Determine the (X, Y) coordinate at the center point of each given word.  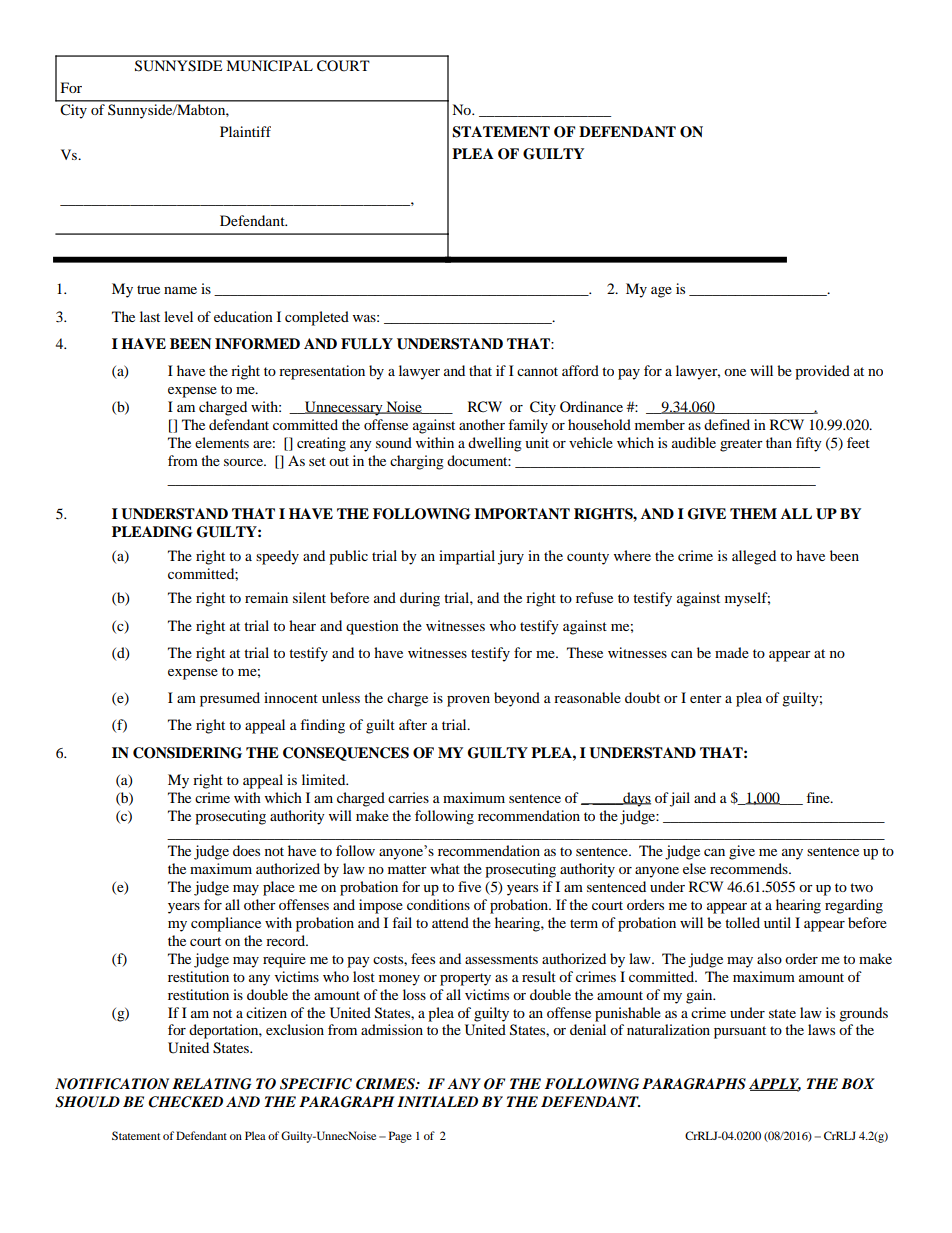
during (420, 599)
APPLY (775, 1085)
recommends (750, 868)
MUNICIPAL (269, 66)
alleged (754, 557)
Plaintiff (245, 131)
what (445, 868)
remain (266, 597)
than (779, 442)
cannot (537, 371)
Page (400, 1137)
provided (822, 372)
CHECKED (185, 1102)
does (246, 850)
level (178, 316)
